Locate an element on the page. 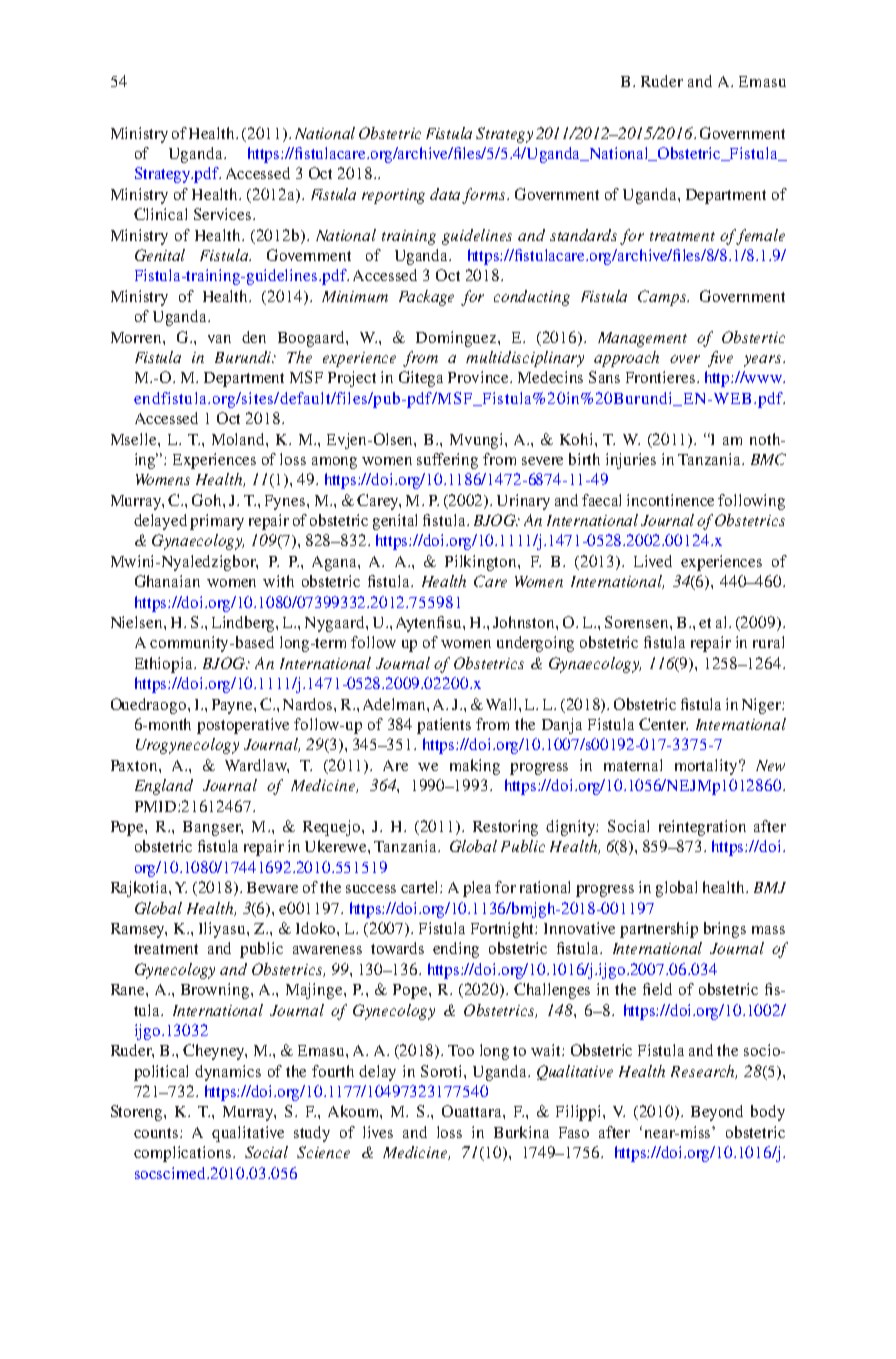 The height and width of the page is (1359, 896). Center is located at coordinates (663, 724).
